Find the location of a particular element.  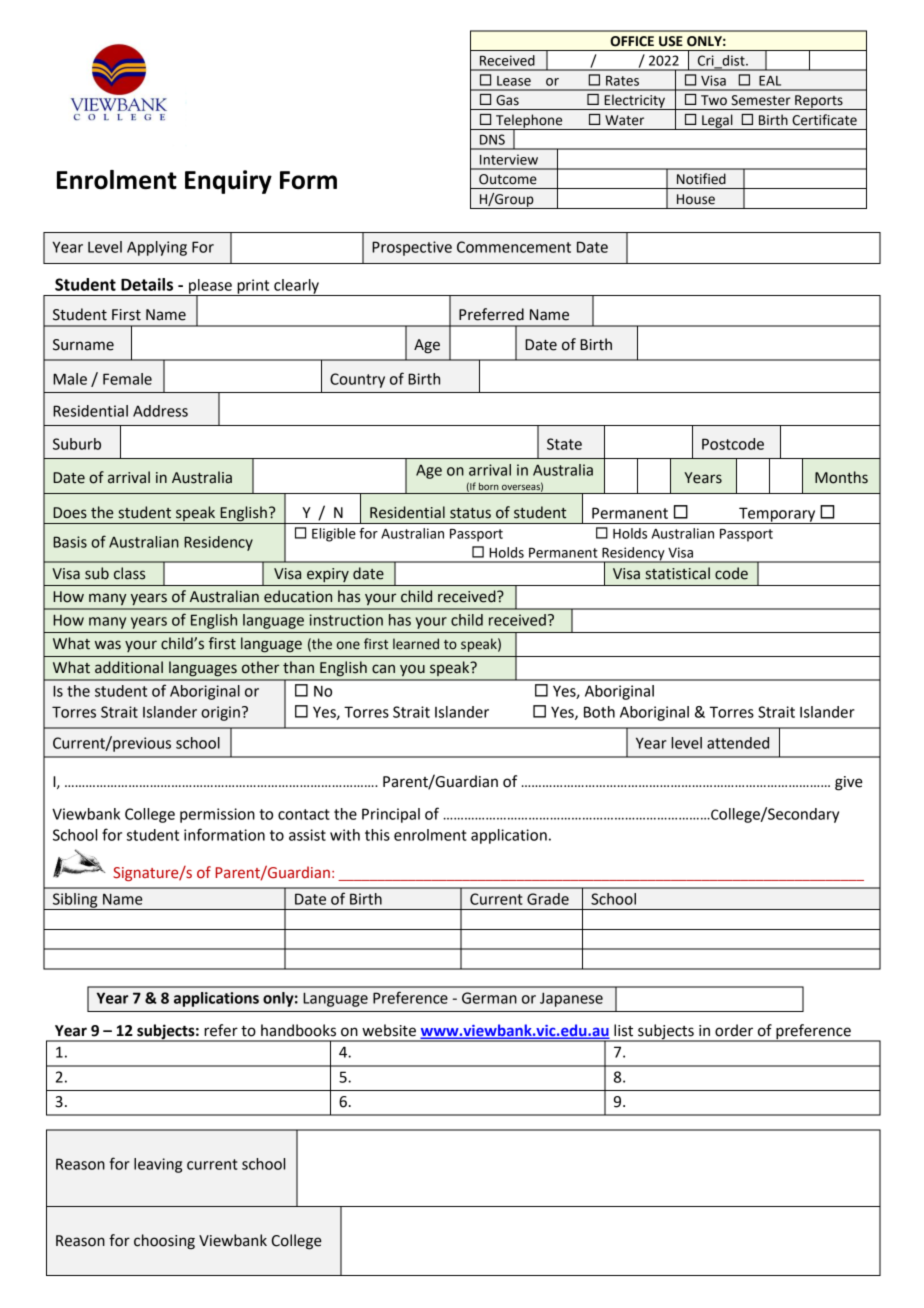

Grade is located at coordinates (548, 899).
